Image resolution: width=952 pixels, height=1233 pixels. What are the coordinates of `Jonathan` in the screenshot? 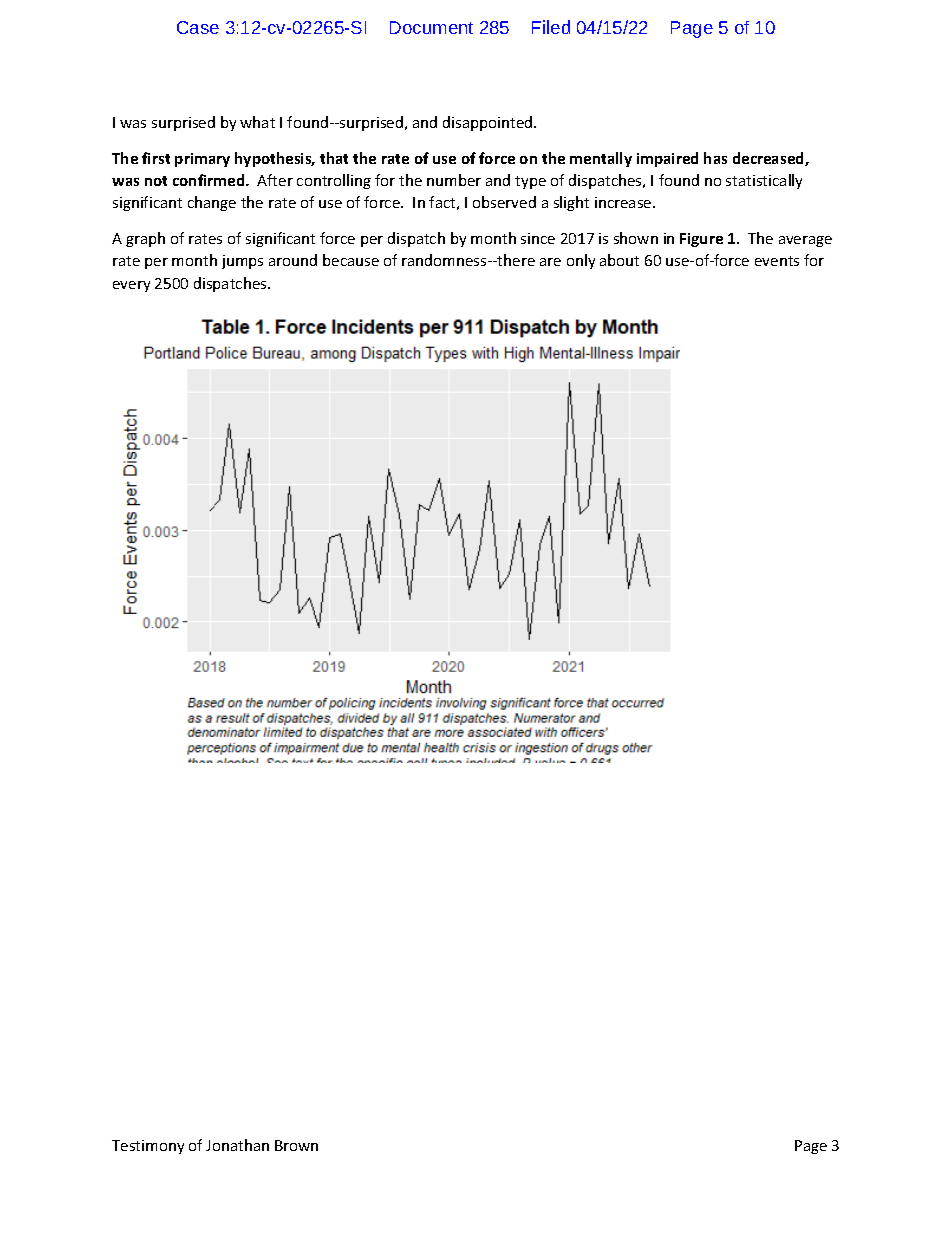 It's located at (237, 1145).
